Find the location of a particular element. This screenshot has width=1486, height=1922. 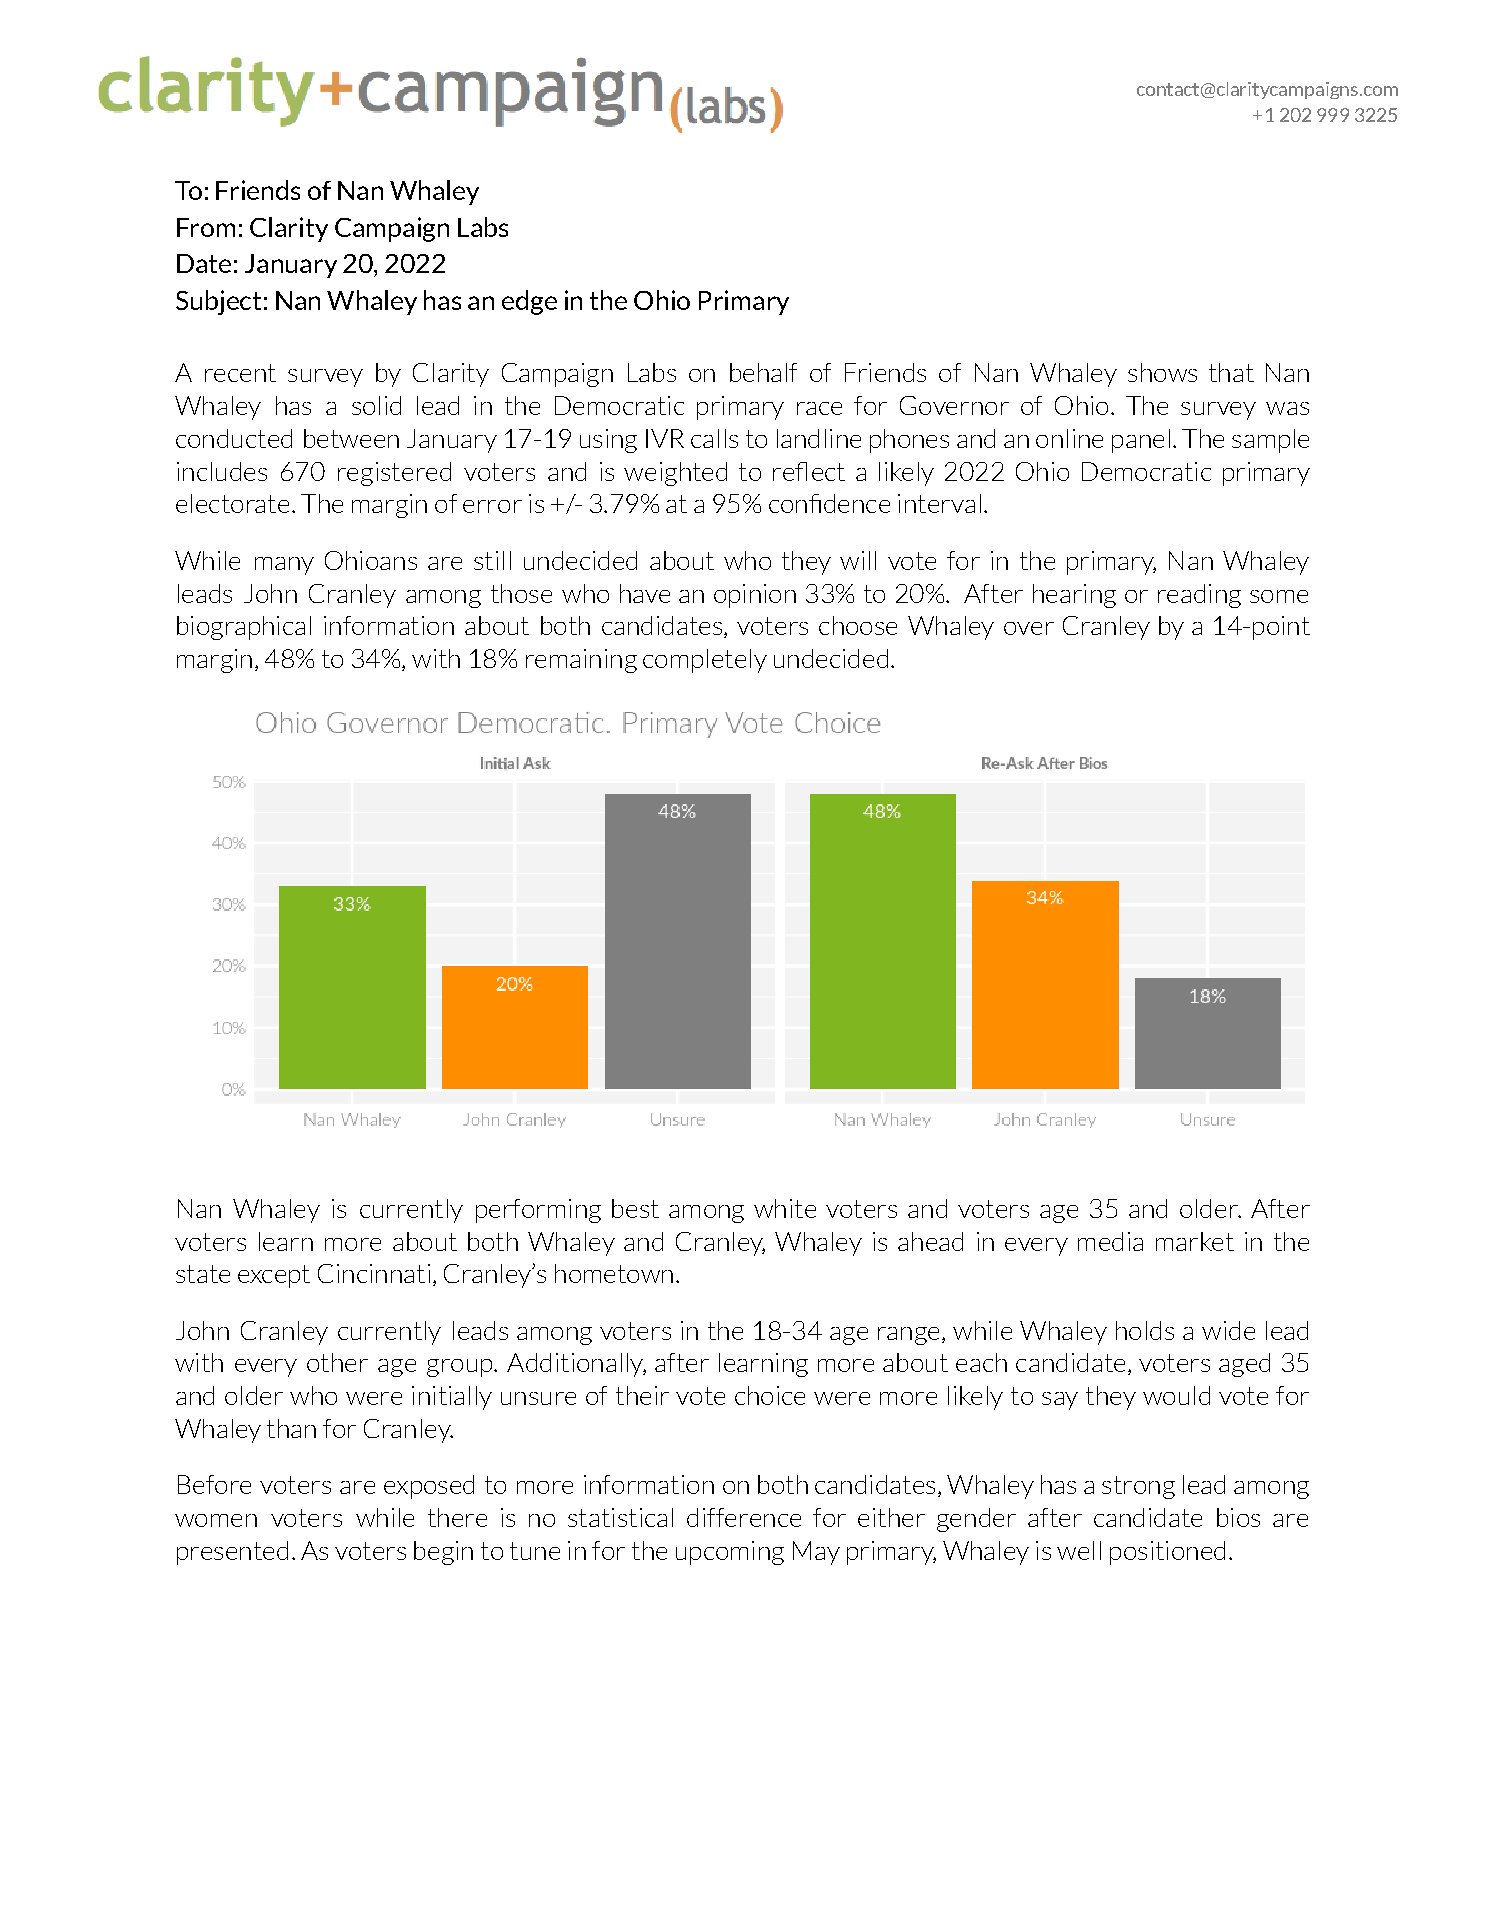

Subject is located at coordinates (218, 302).
